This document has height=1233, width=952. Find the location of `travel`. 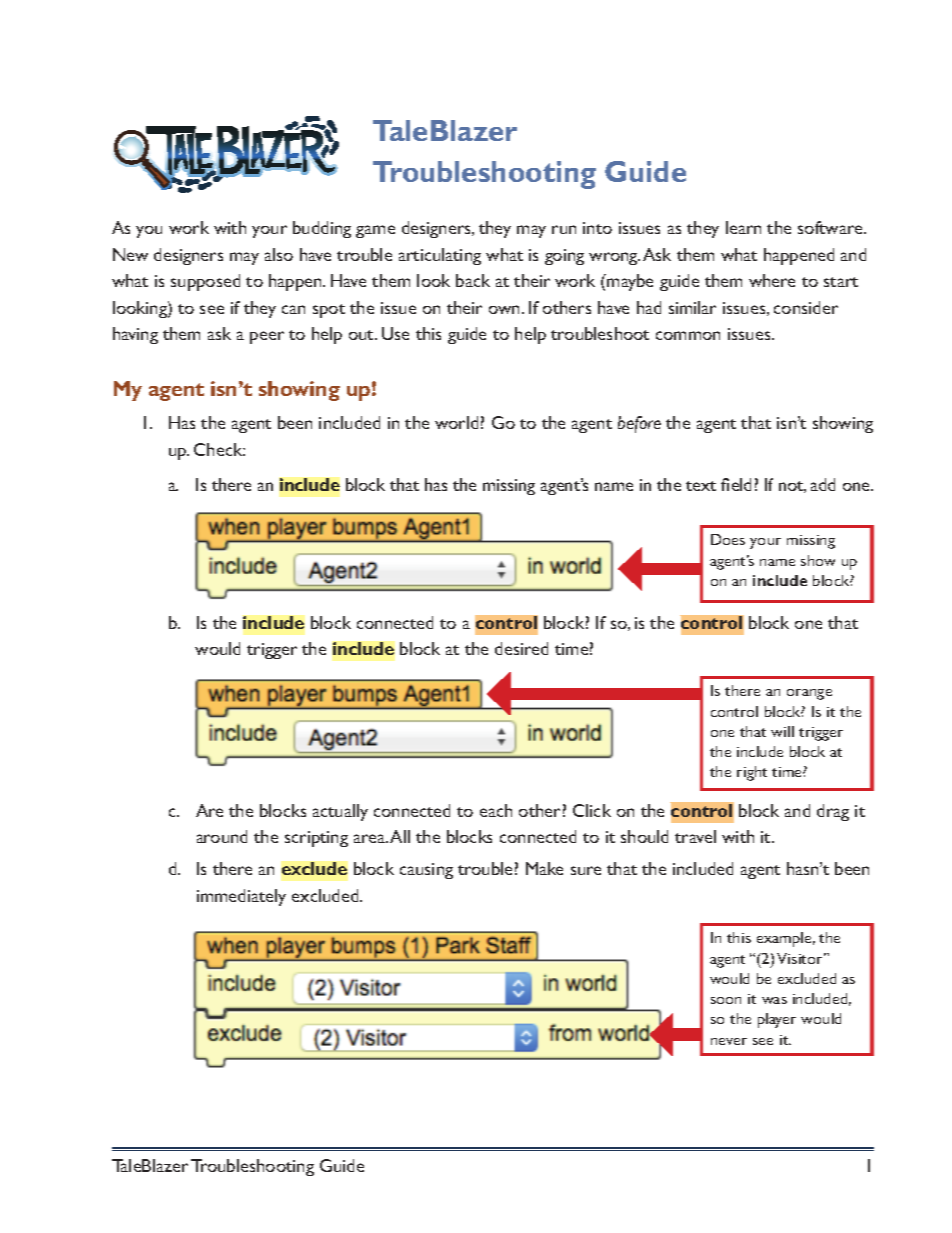

travel is located at coordinates (695, 836).
